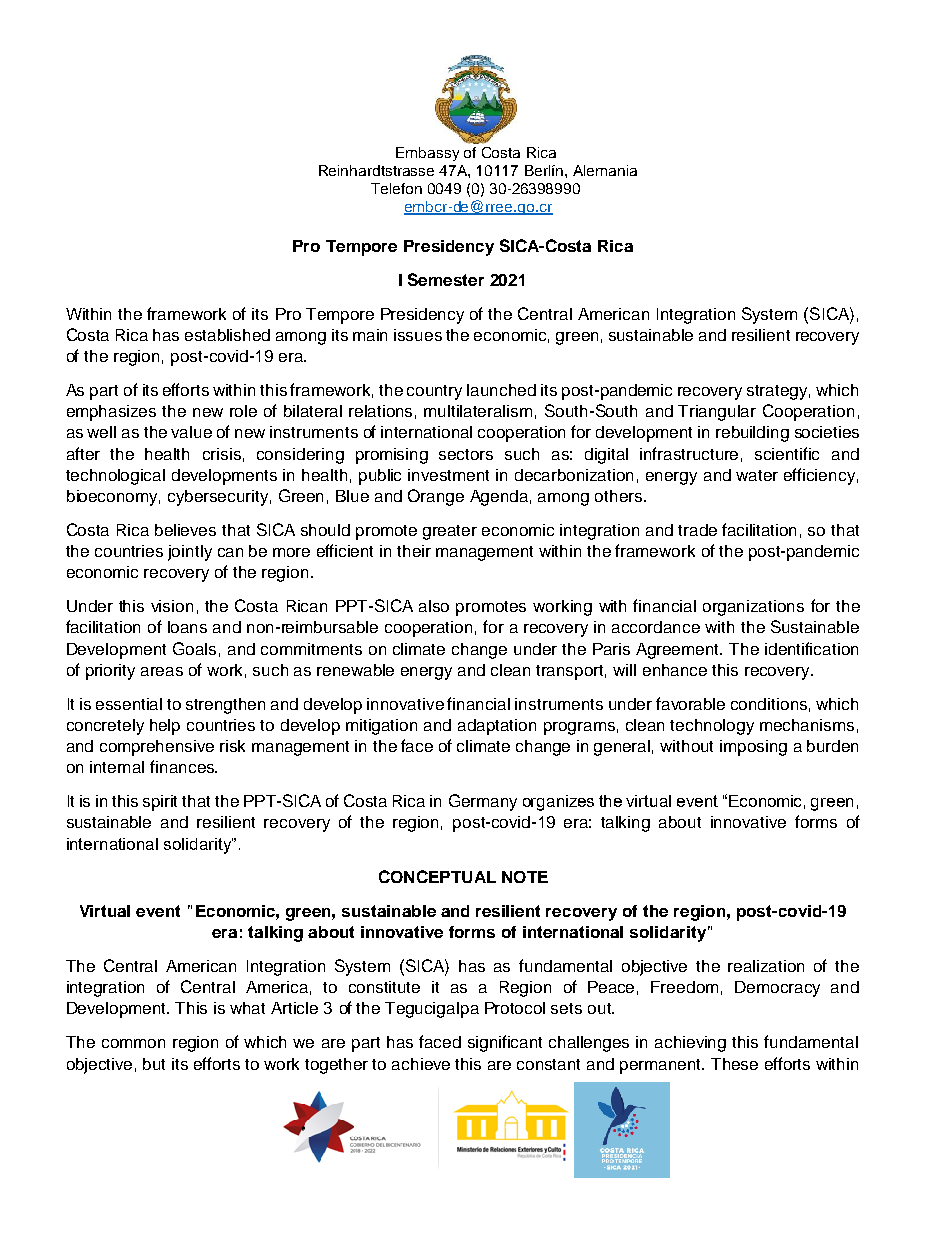 The width and height of the image is (952, 1233). I want to click on spirit, so click(160, 803).
